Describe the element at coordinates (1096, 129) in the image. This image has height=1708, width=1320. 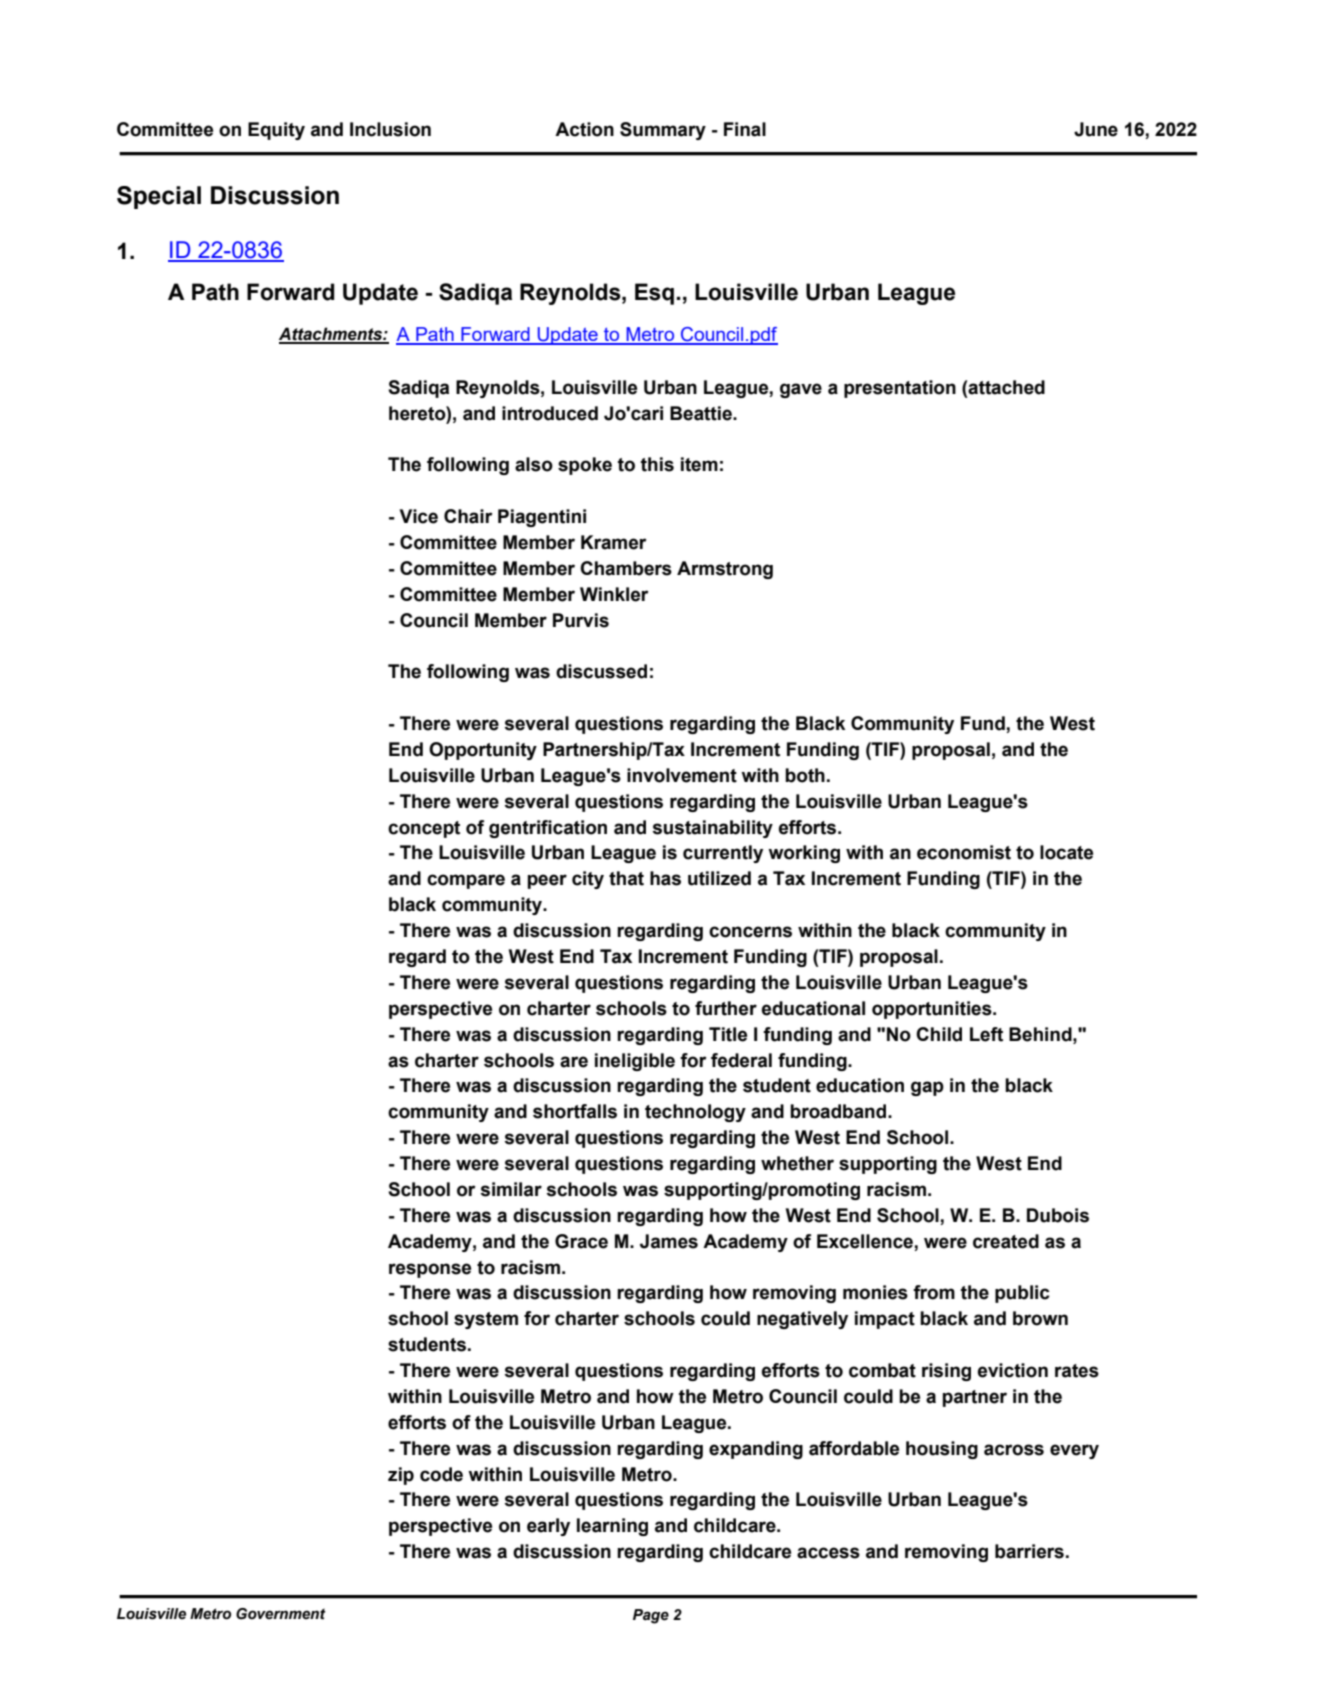
I see `June` at that location.
